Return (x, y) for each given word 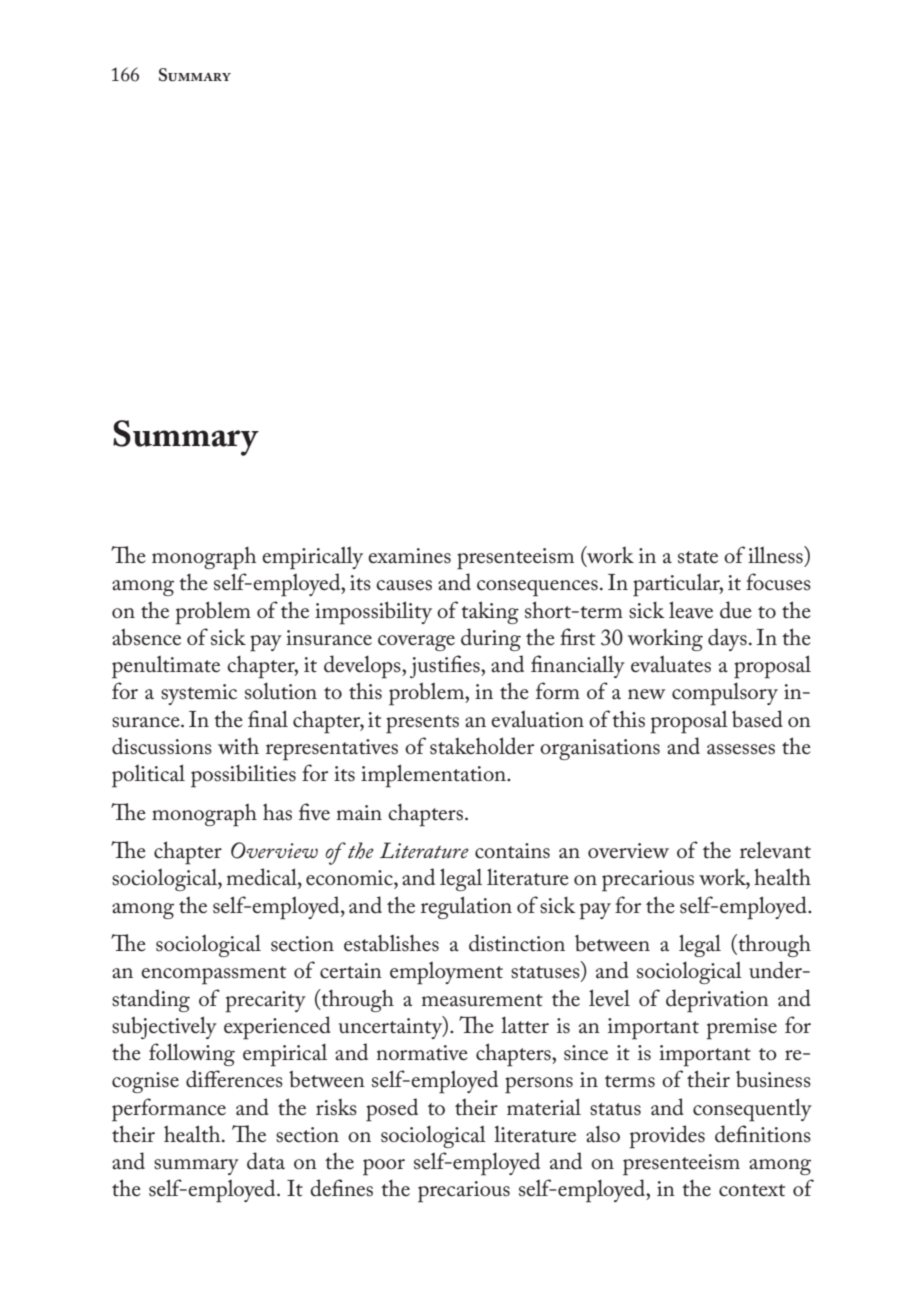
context (752, 1190)
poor (384, 1167)
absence (146, 637)
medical (263, 877)
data (266, 1161)
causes (404, 585)
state (698, 557)
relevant (775, 850)
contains (512, 851)
